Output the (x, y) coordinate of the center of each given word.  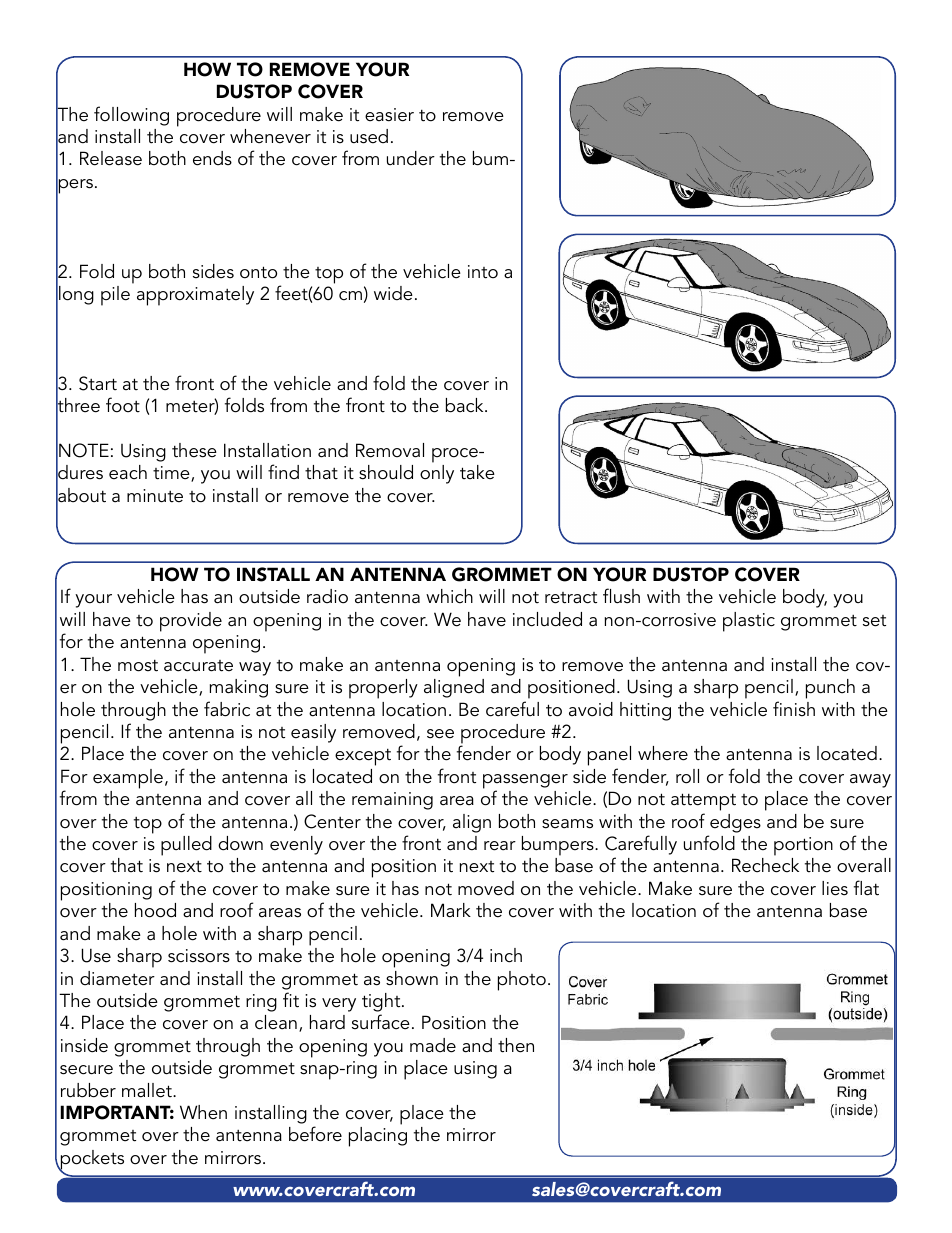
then (516, 1045)
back (466, 405)
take (477, 472)
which (449, 596)
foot (123, 405)
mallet (148, 1090)
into (483, 272)
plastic (749, 622)
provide (191, 622)
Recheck (765, 865)
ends (212, 158)
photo (522, 981)
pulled (186, 846)
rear (500, 846)
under (411, 158)
